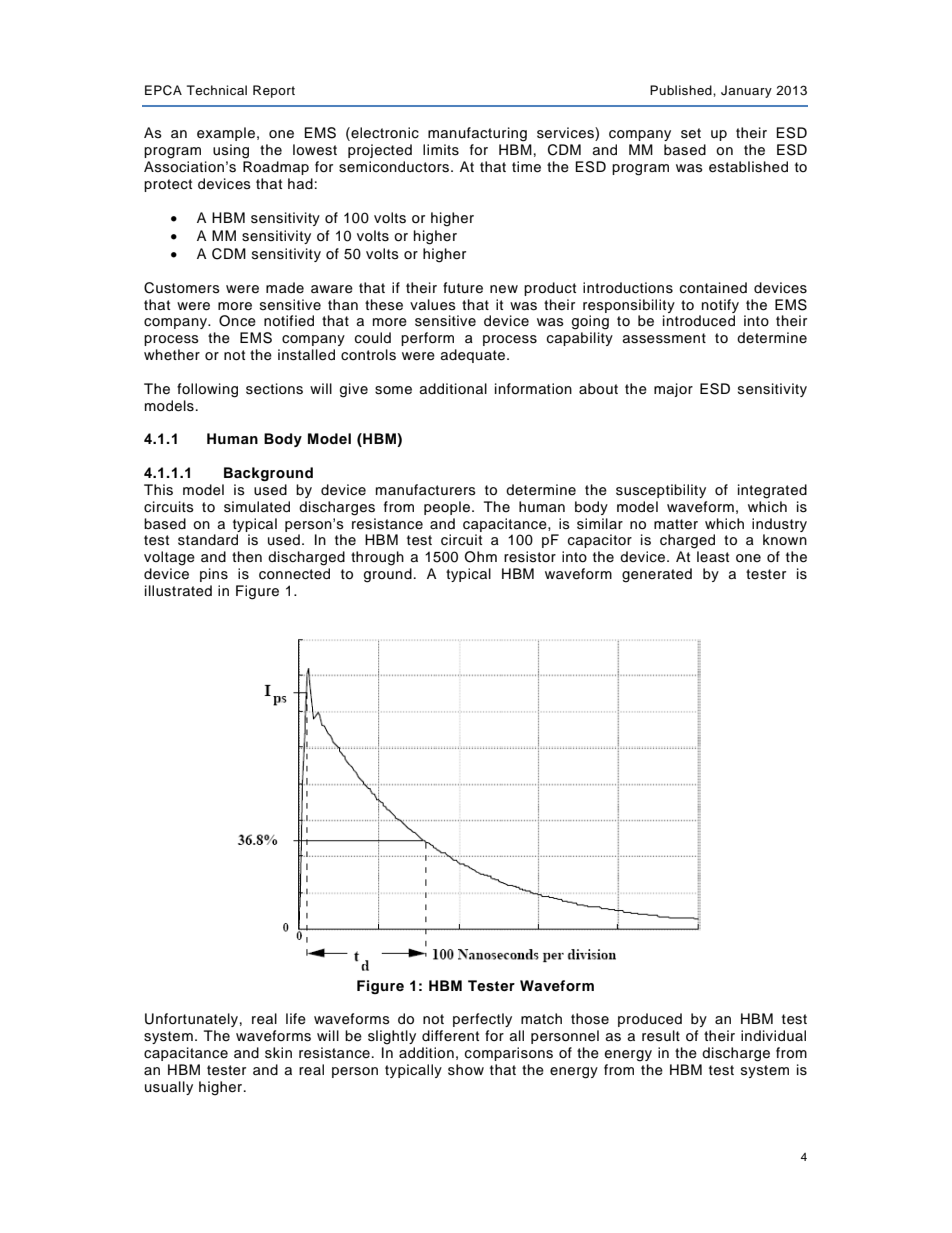 Image resolution: width=952 pixels, height=1233 pixels. Describe the element at coordinates (214, 575) in the screenshot. I see `pins` at that location.
